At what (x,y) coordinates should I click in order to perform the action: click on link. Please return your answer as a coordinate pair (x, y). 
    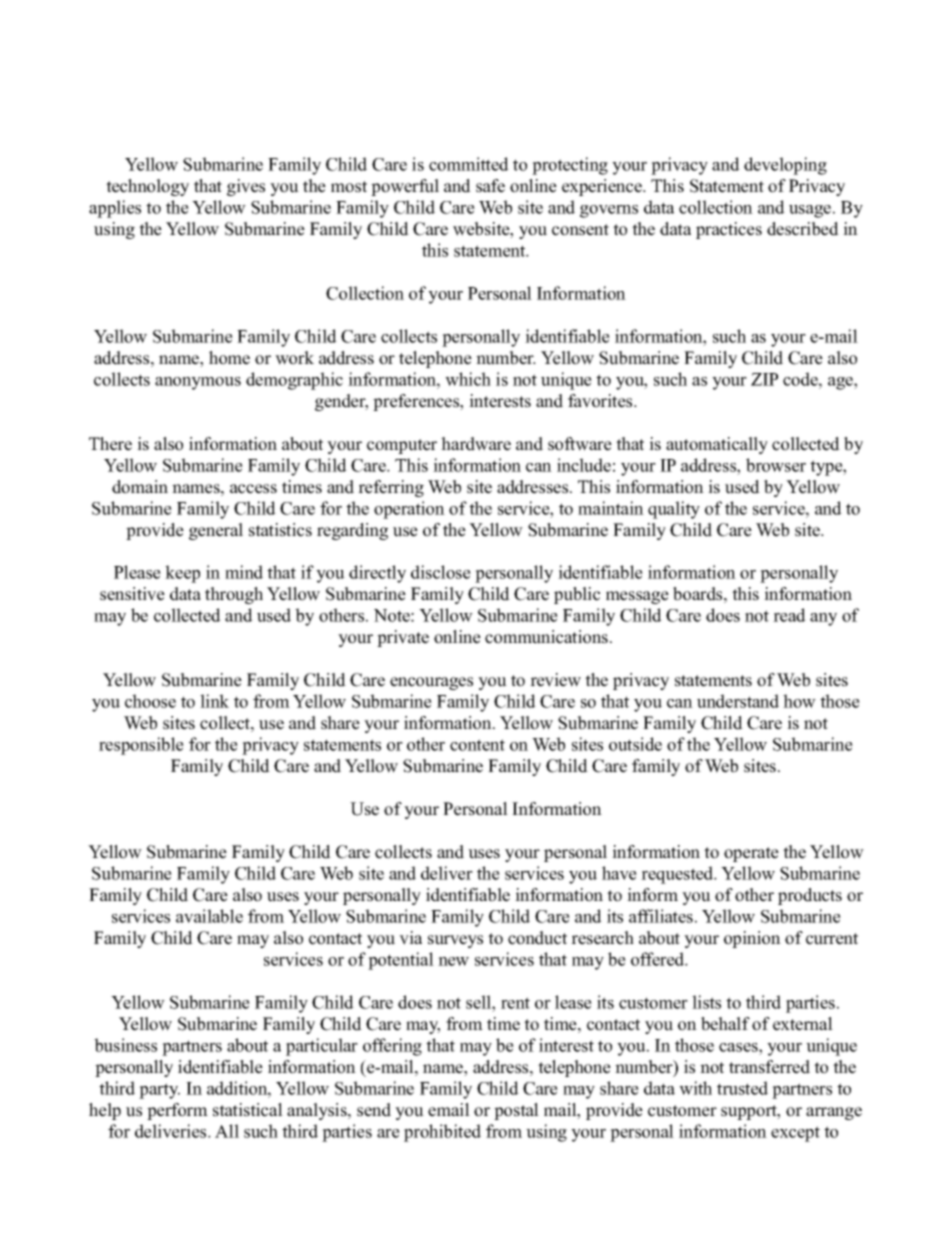
    Looking at the image, I should click on (214, 701).
